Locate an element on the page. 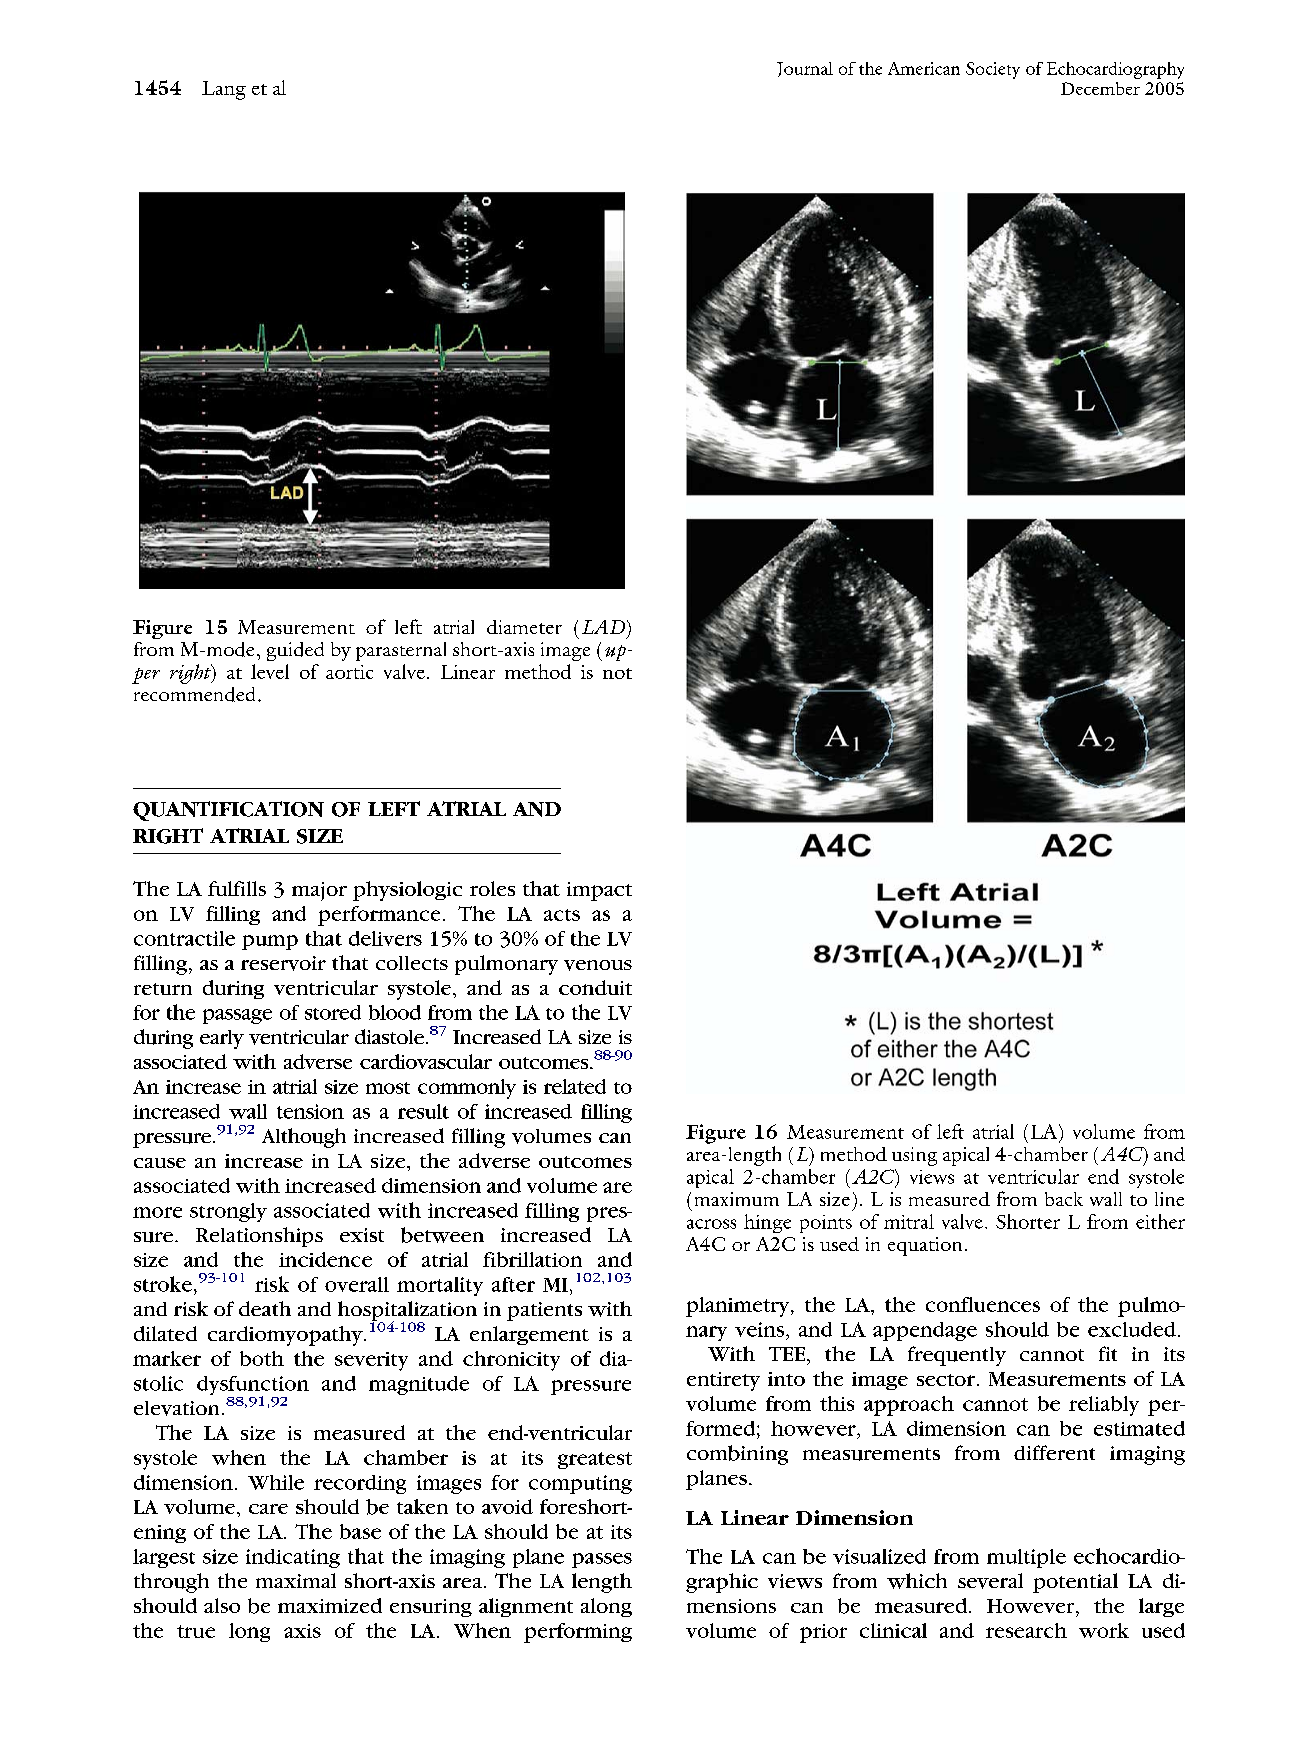 Image resolution: width=1315 pixels, height=1760 pixels. LAD is located at coordinates (605, 627).
